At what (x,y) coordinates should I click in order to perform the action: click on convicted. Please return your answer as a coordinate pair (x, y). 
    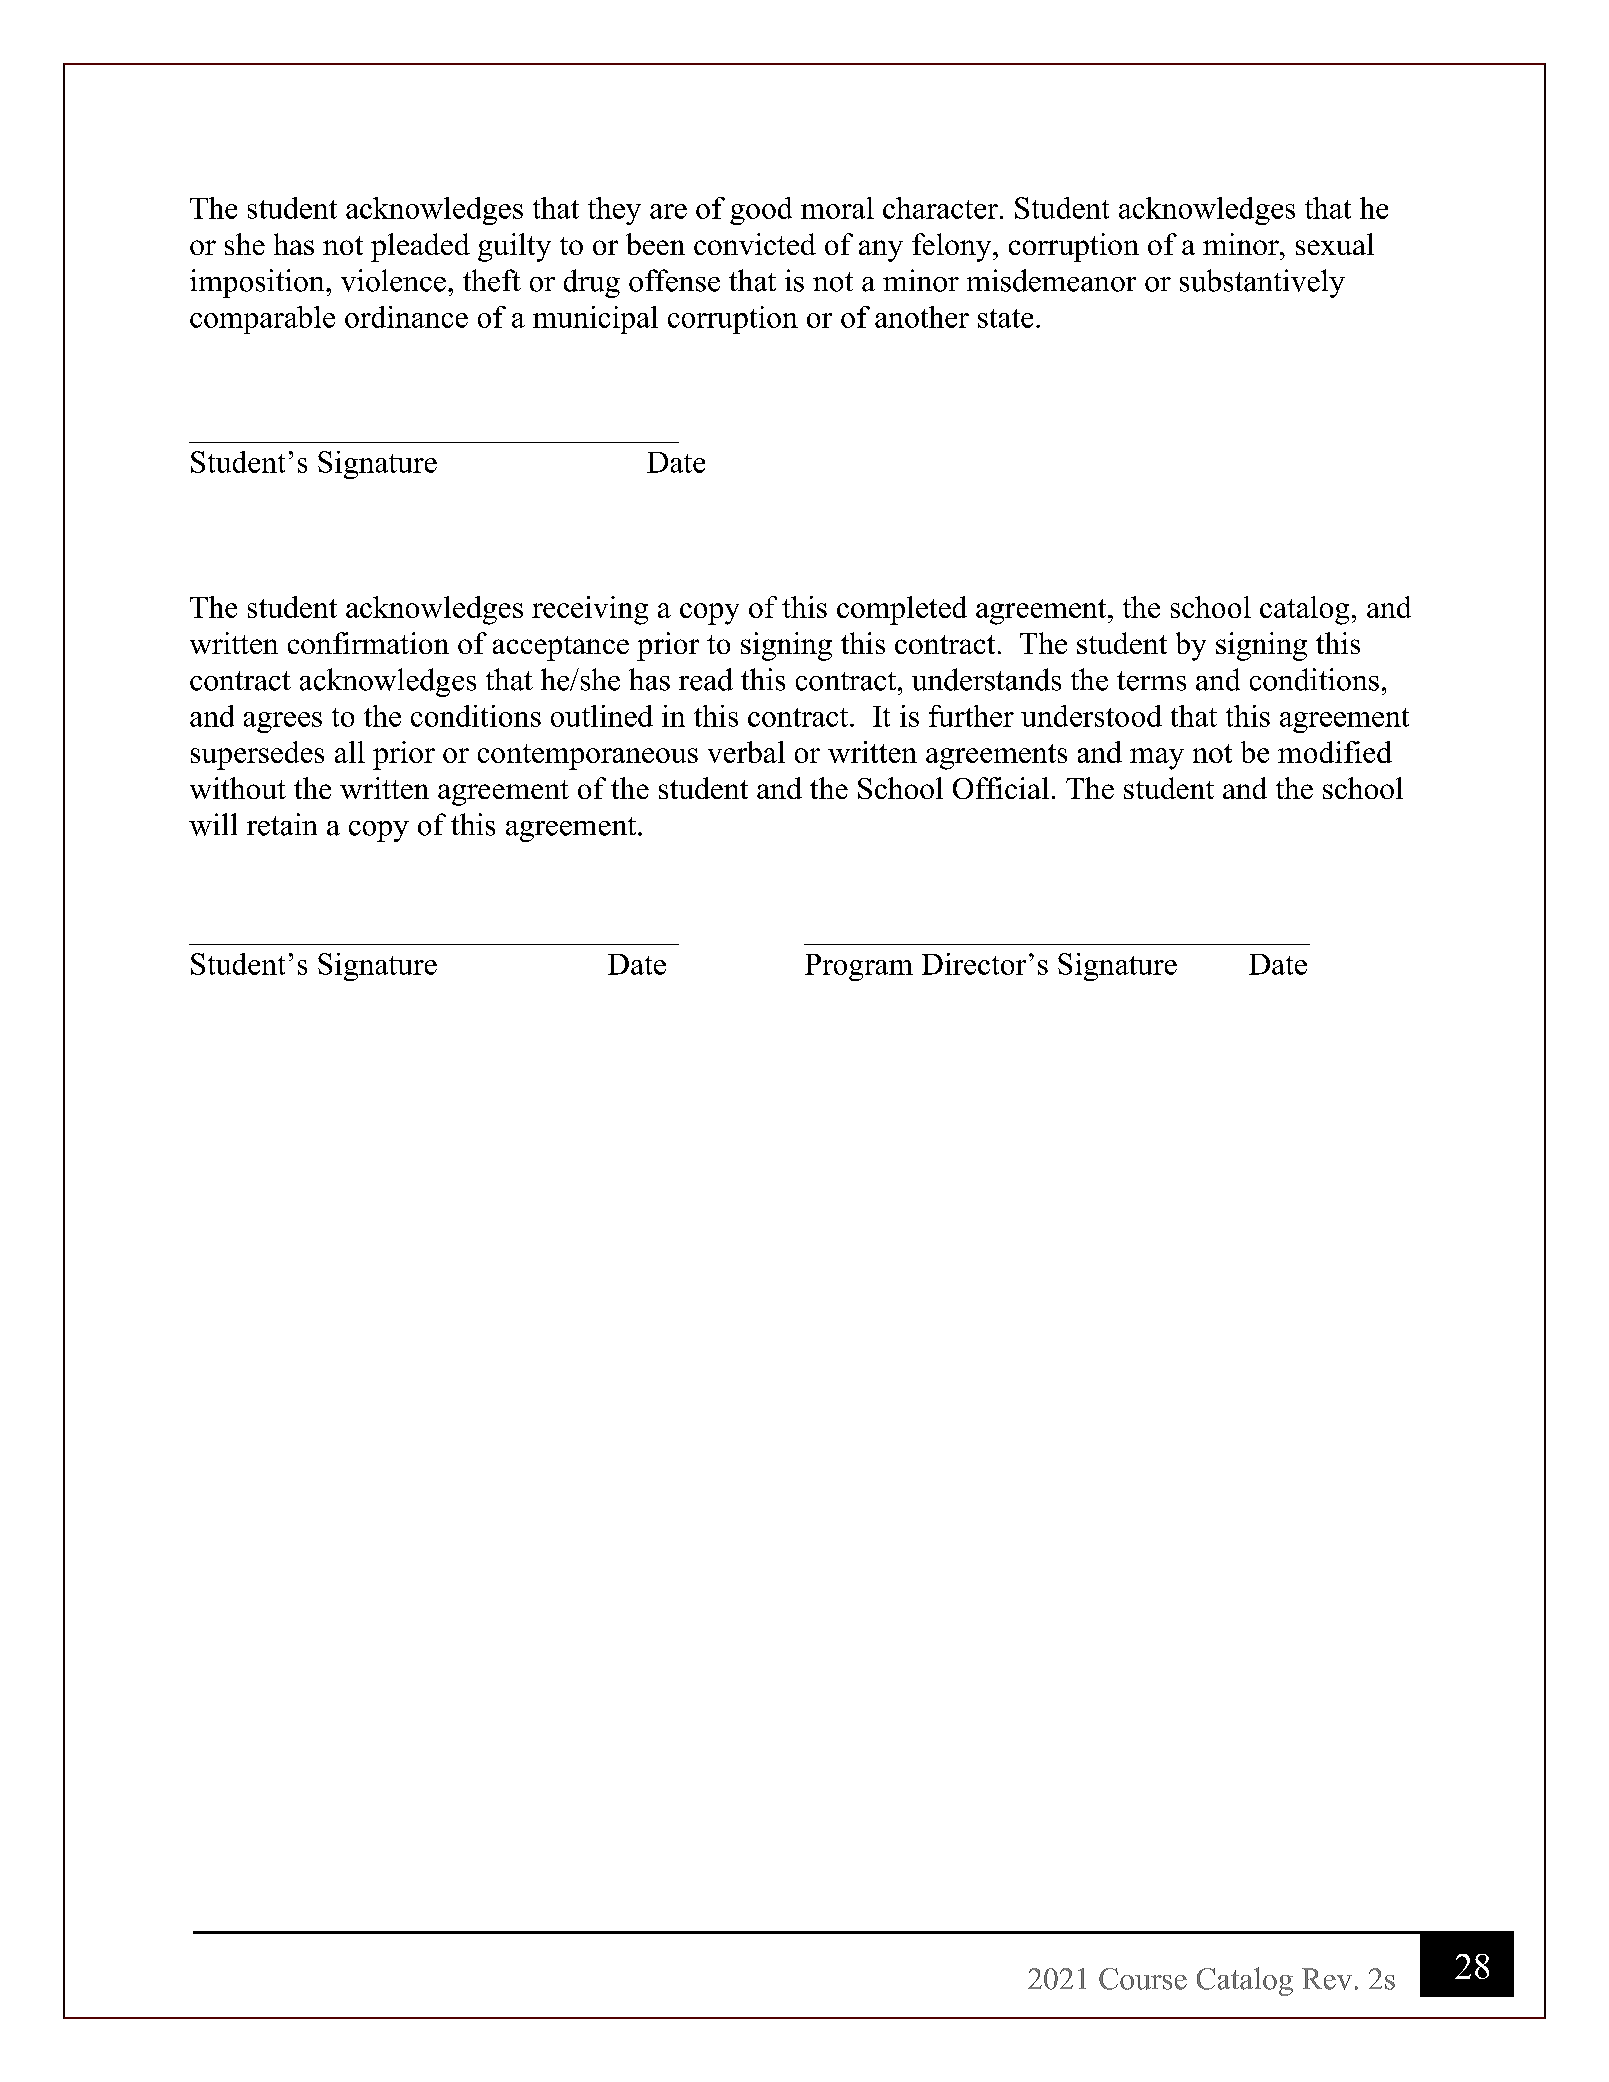
    Looking at the image, I should click on (755, 244).
